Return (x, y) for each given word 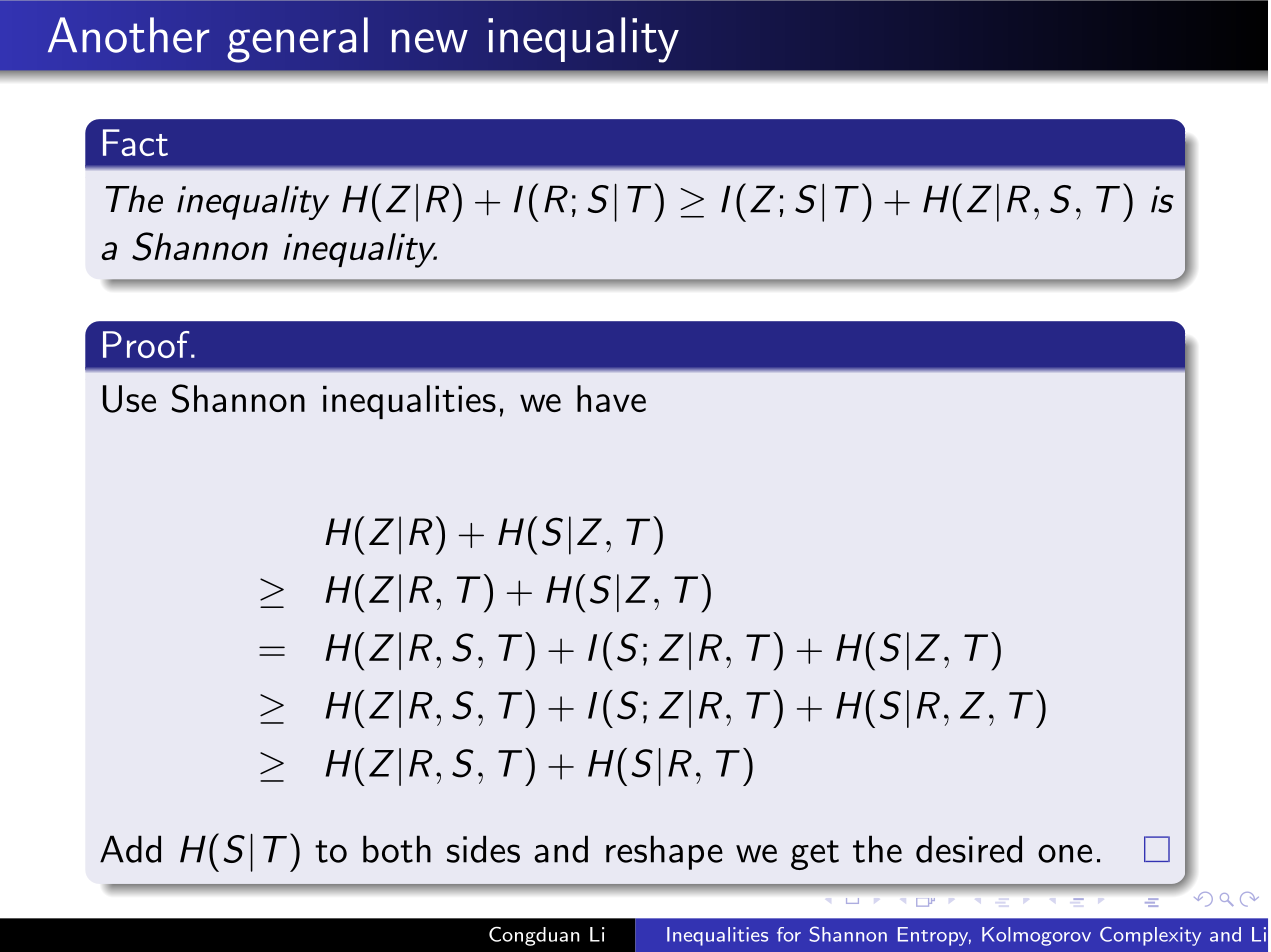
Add (130, 849)
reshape (664, 852)
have (611, 398)
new (430, 41)
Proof (147, 344)
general (297, 40)
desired (969, 849)
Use (129, 399)
